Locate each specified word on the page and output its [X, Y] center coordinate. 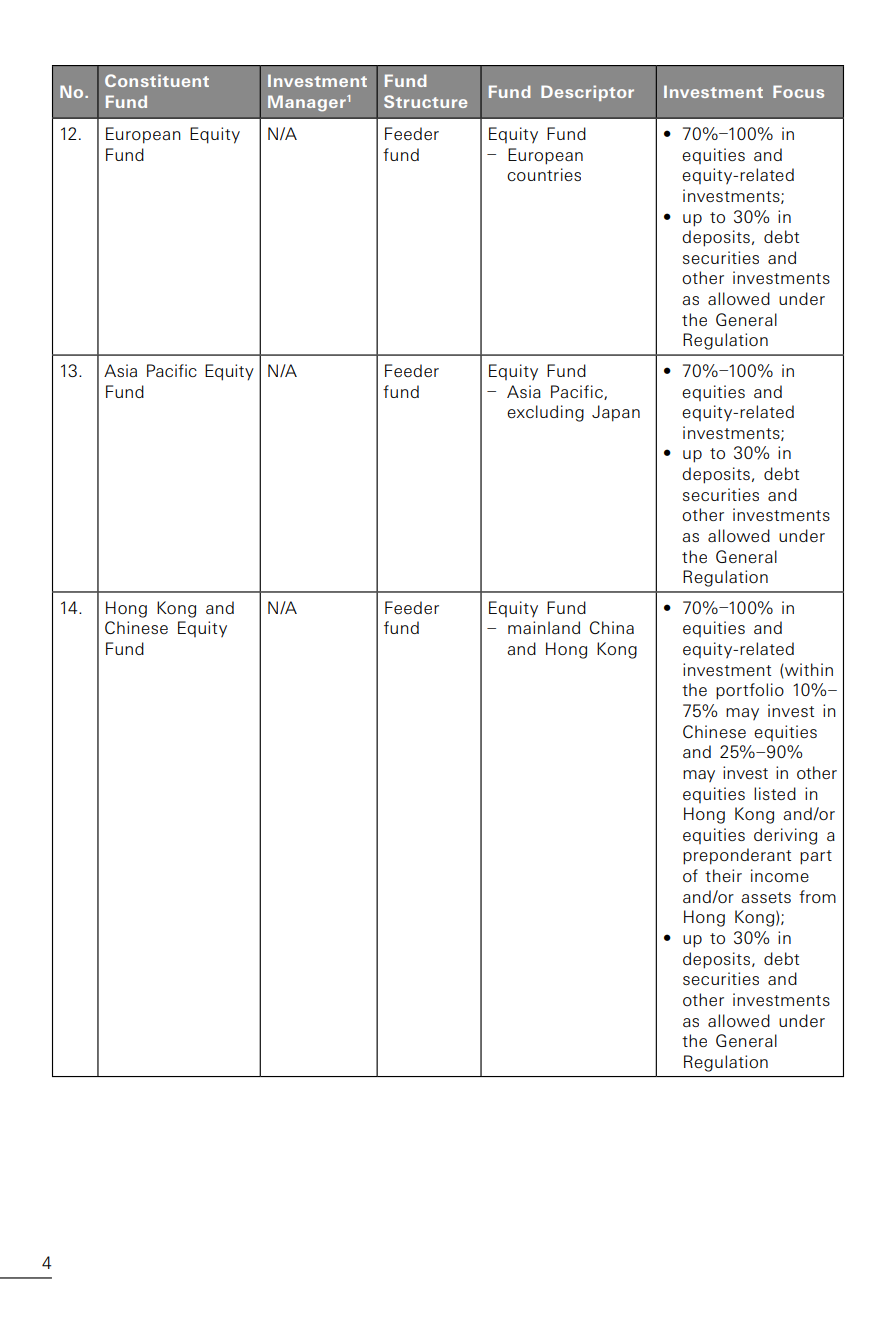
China [612, 627]
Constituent [157, 80]
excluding [545, 413]
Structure [425, 101]
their [723, 875]
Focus [798, 91]
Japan [616, 413]
